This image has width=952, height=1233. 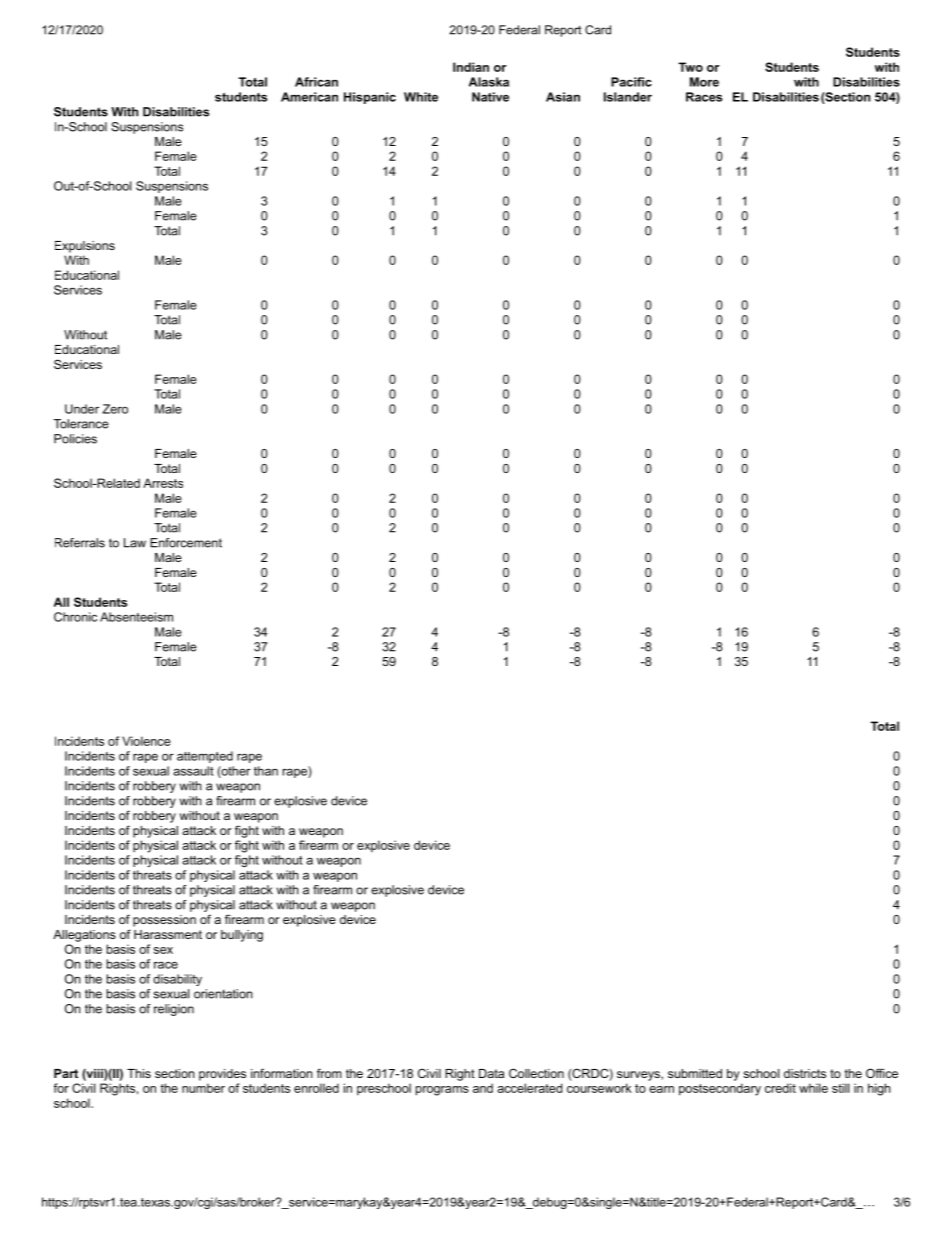 What do you see at coordinates (136, 617) in the image?
I see `Absenteeism` at bounding box center [136, 617].
